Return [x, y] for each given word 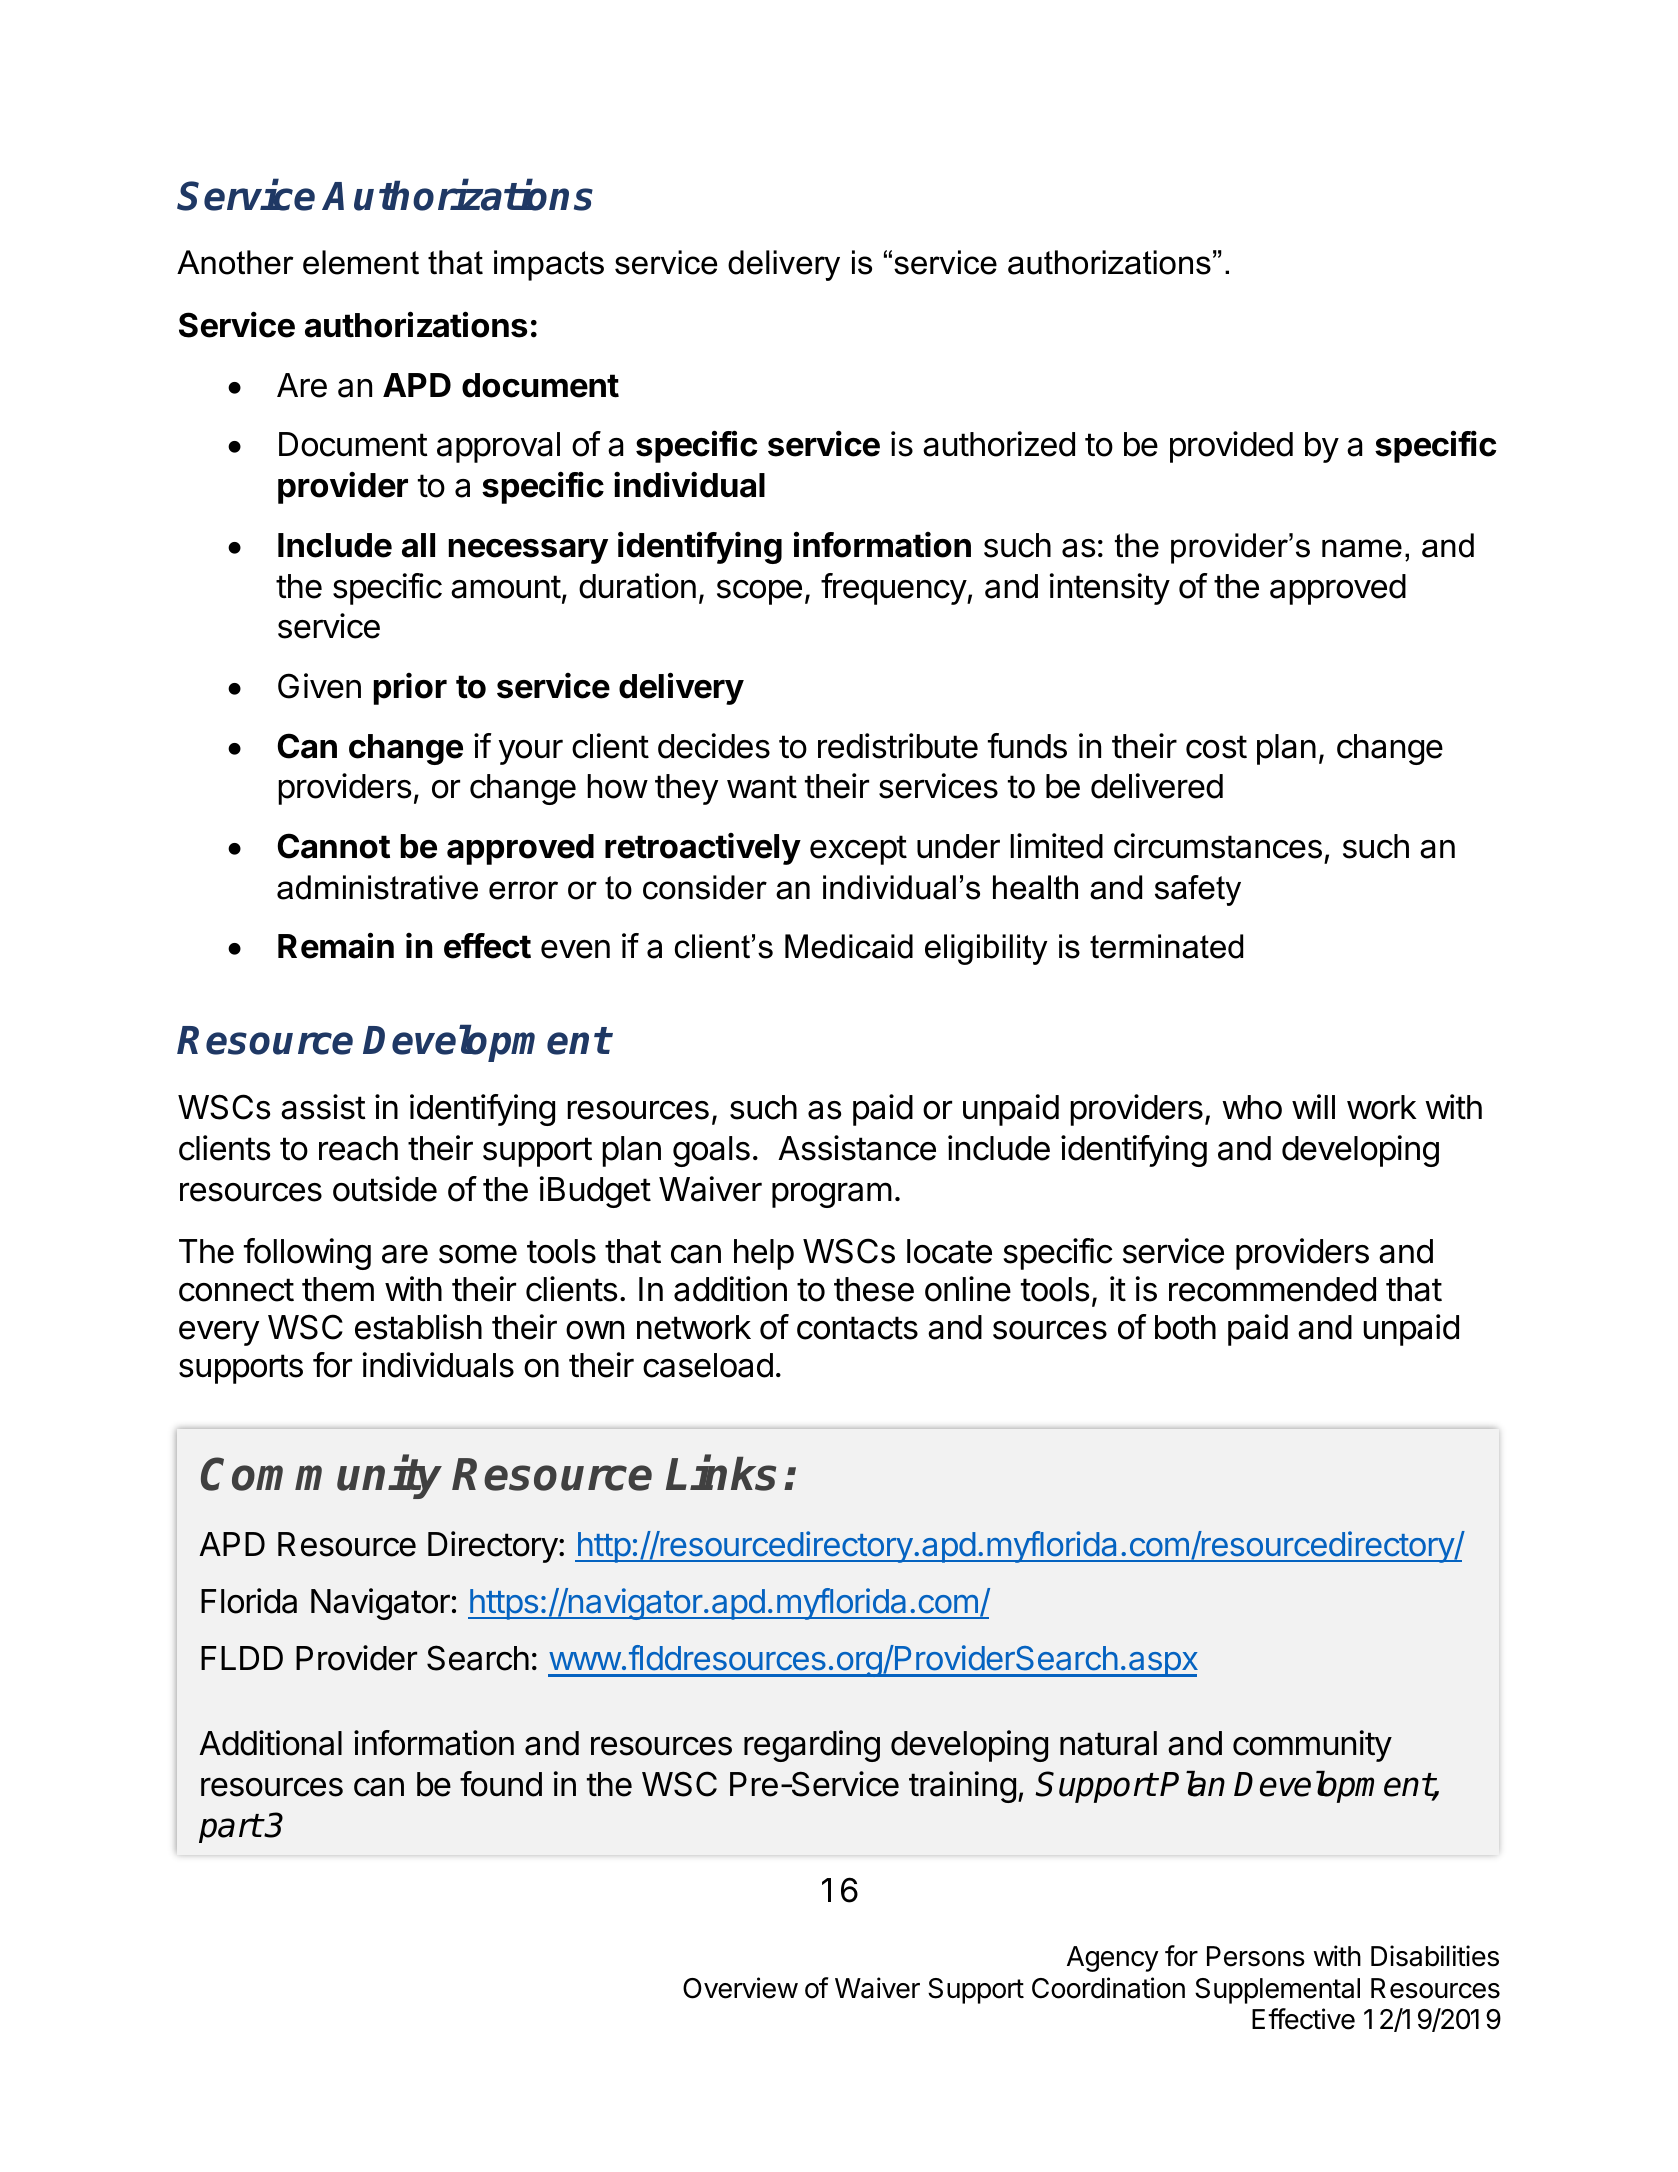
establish [418, 1327]
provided [1231, 447]
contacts [857, 1328]
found [501, 1784]
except [858, 850]
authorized [999, 444]
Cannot [333, 846]
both [1185, 1327]
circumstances [1218, 846]
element [361, 262]
